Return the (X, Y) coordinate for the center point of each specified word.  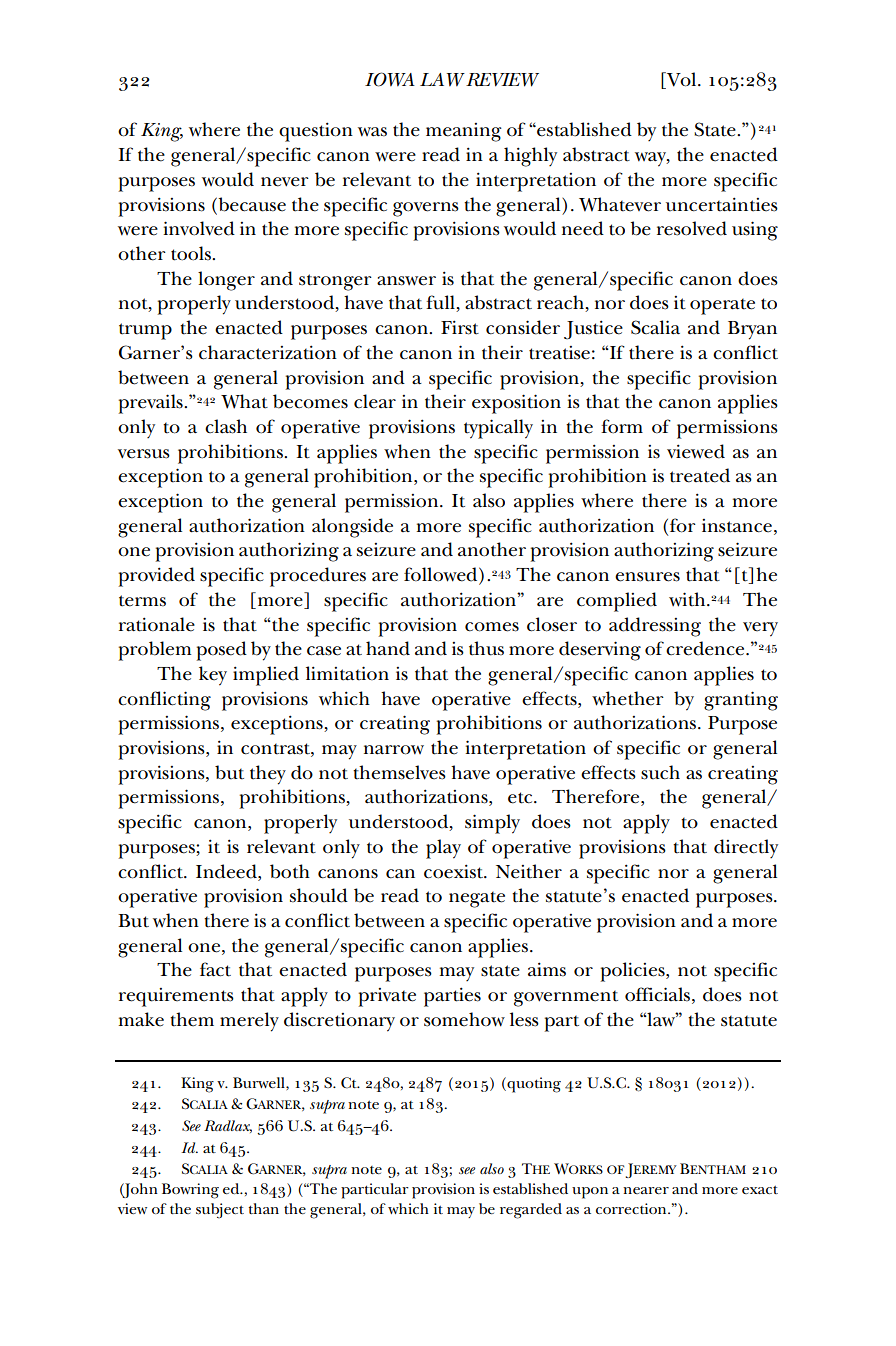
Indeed (227, 871)
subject (220, 1211)
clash (226, 426)
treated (700, 475)
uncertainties (722, 204)
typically (498, 429)
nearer (646, 1190)
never (285, 182)
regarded (531, 1211)
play (443, 849)
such (660, 772)
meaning (464, 132)
